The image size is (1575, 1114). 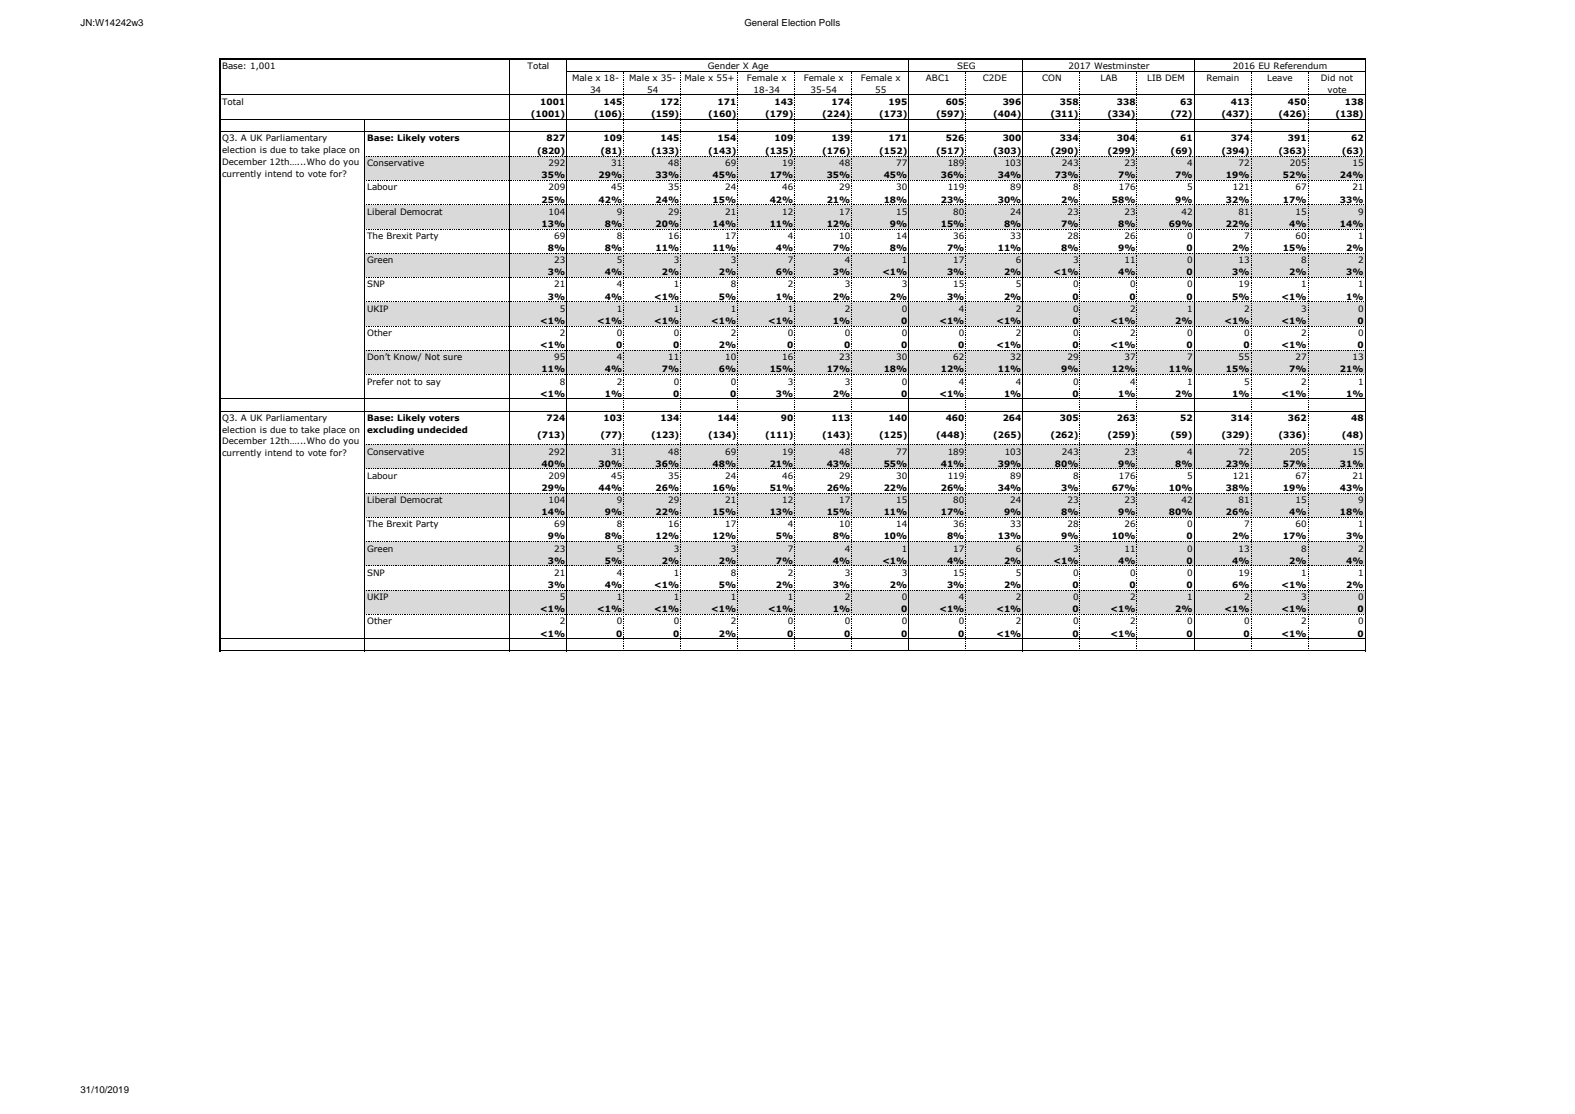 What do you see at coordinates (390, 430) in the image?
I see `excluding` at bounding box center [390, 430].
